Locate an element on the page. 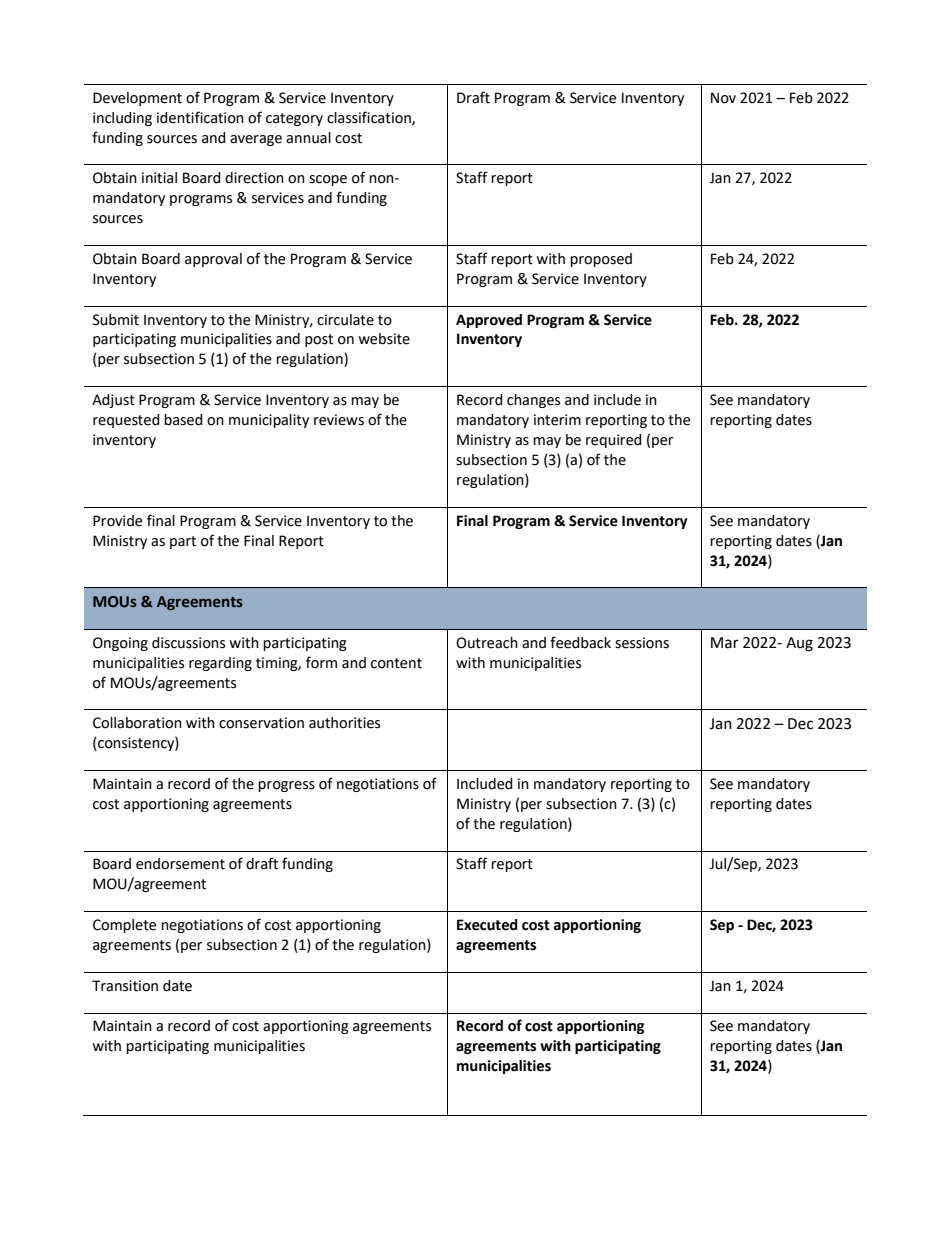 The image size is (952, 1233). Submit is located at coordinates (116, 320).
